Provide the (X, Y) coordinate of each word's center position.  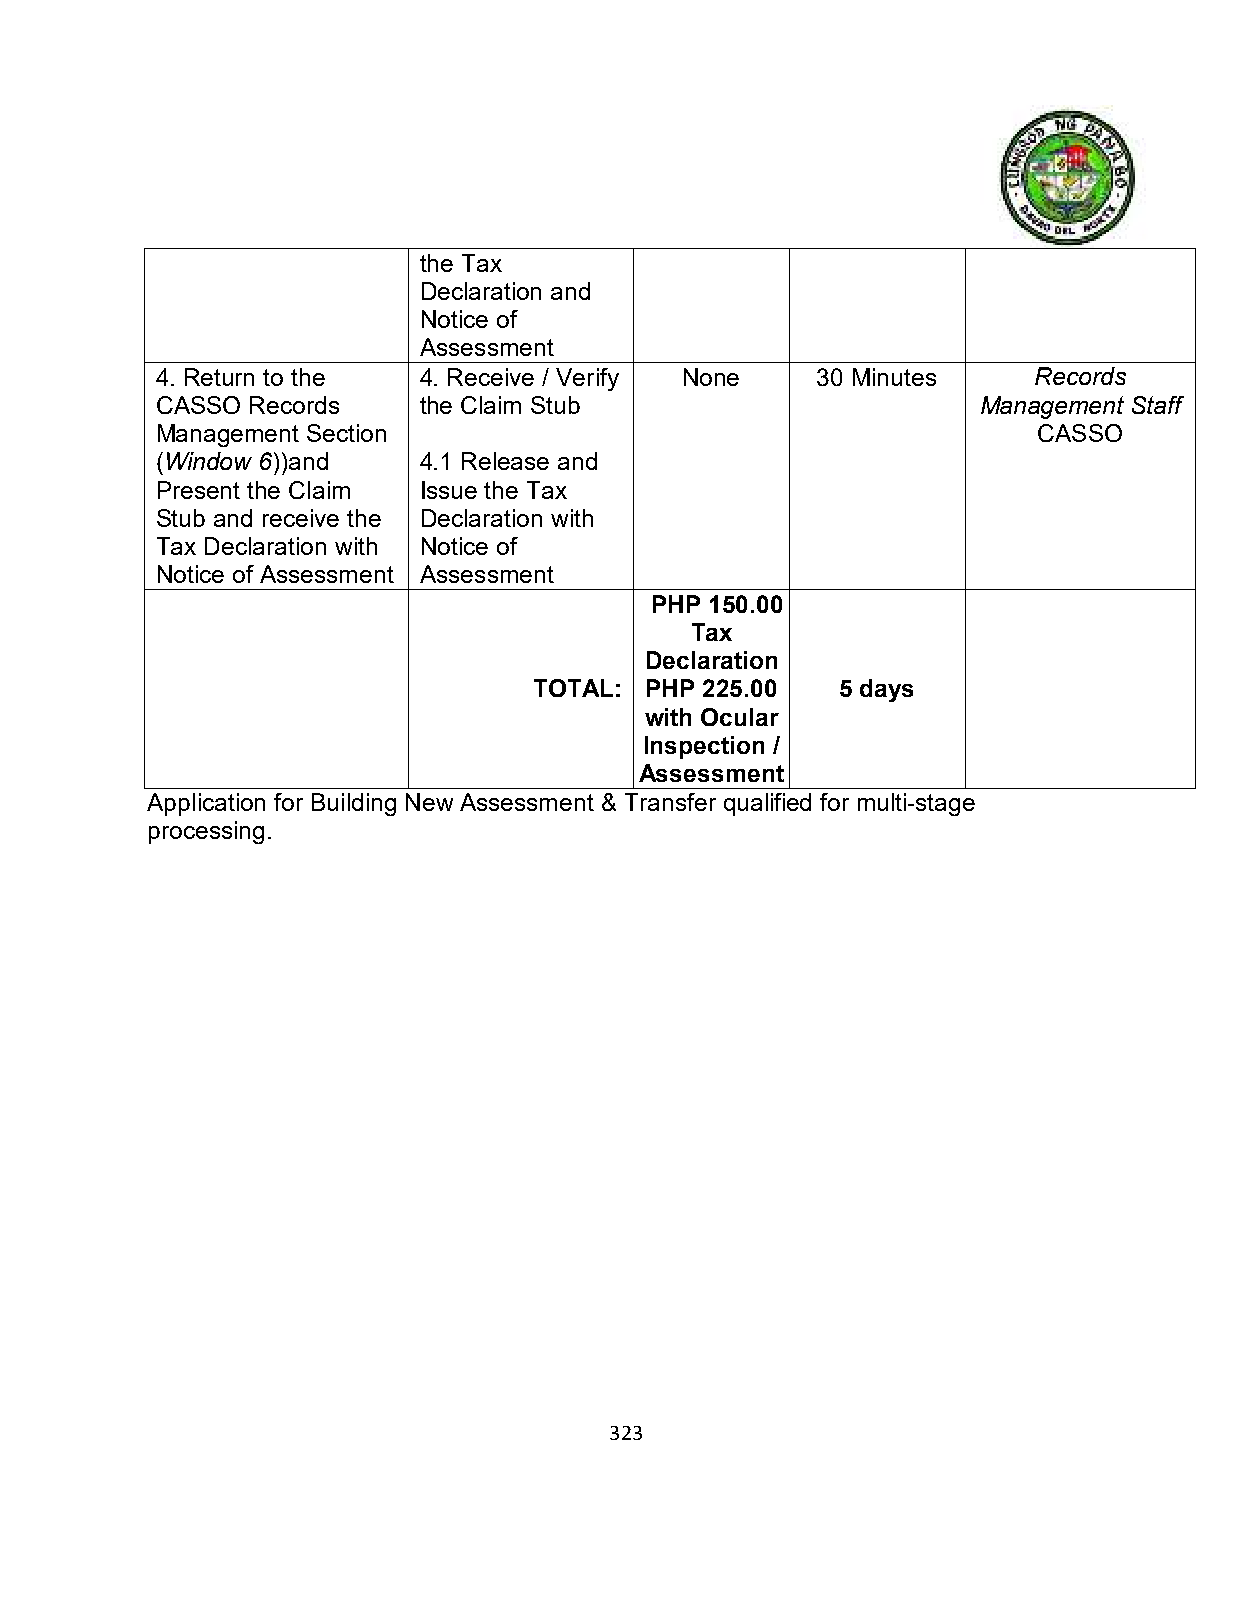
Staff (1158, 405)
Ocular (740, 717)
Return (219, 377)
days (886, 690)
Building (354, 804)
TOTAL (573, 688)
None (711, 377)
